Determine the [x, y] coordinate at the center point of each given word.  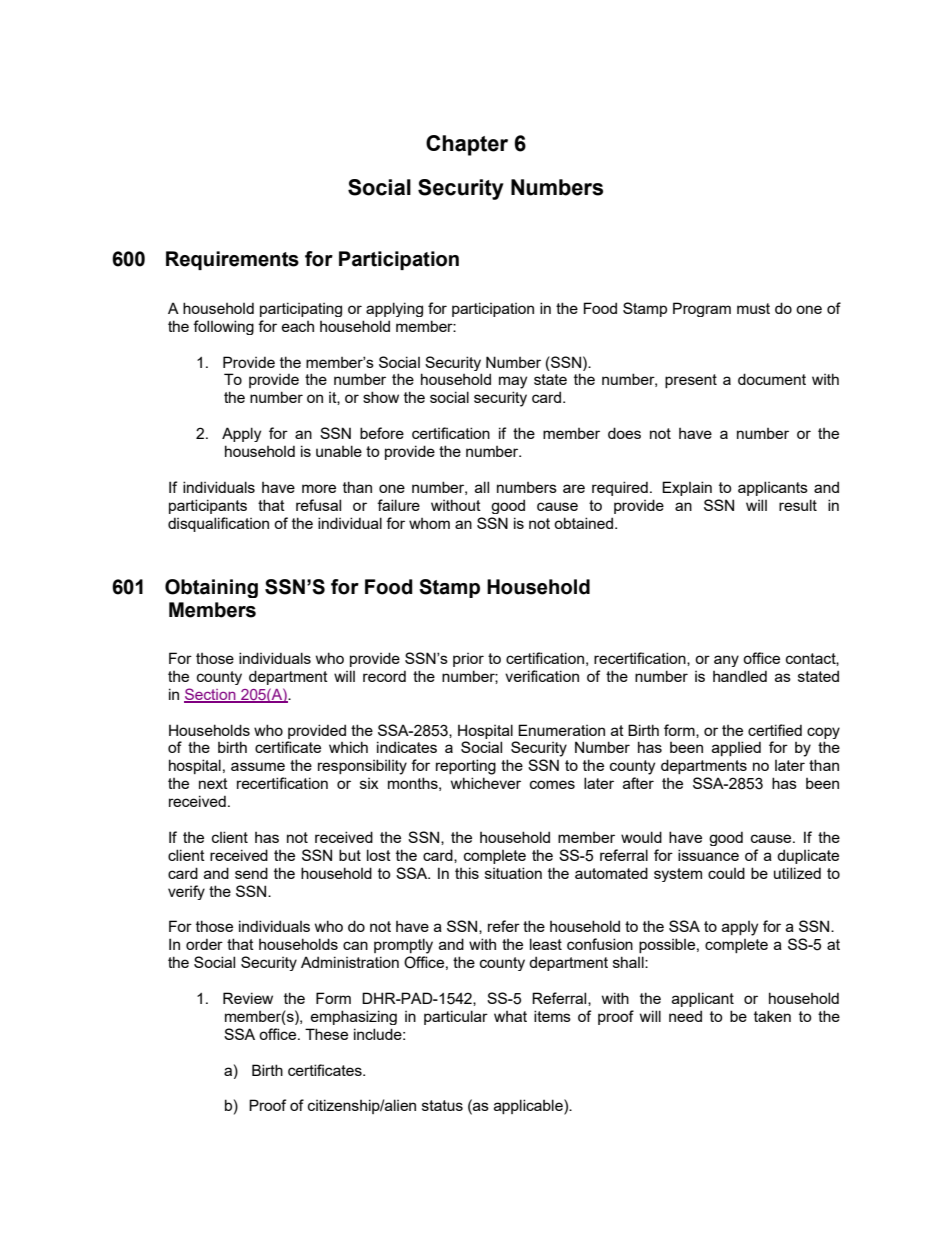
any [726, 661]
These [326, 1034]
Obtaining [211, 588]
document [772, 379]
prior [468, 660]
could [726, 873]
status [442, 1105]
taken [772, 1016]
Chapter [467, 145]
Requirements [232, 260]
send [251, 873]
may [513, 382]
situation [513, 873]
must [753, 308]
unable [339, 451]
